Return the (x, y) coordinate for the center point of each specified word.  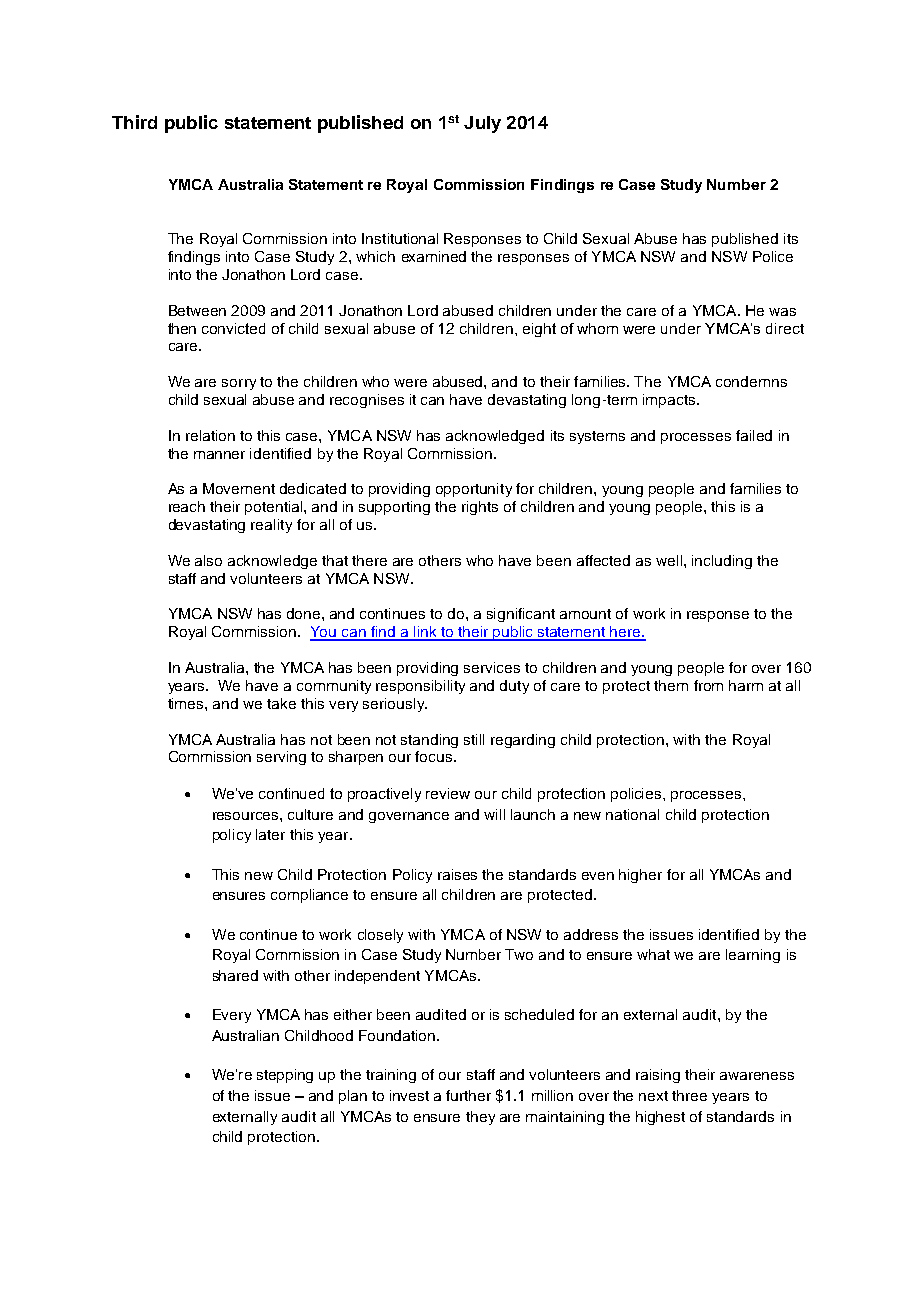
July (482, 124)
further (468, 1095)
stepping (285, 1076)
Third (134, 122)
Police (773, 256)
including (722, 562)
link (425, 633)
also (208, 560)
